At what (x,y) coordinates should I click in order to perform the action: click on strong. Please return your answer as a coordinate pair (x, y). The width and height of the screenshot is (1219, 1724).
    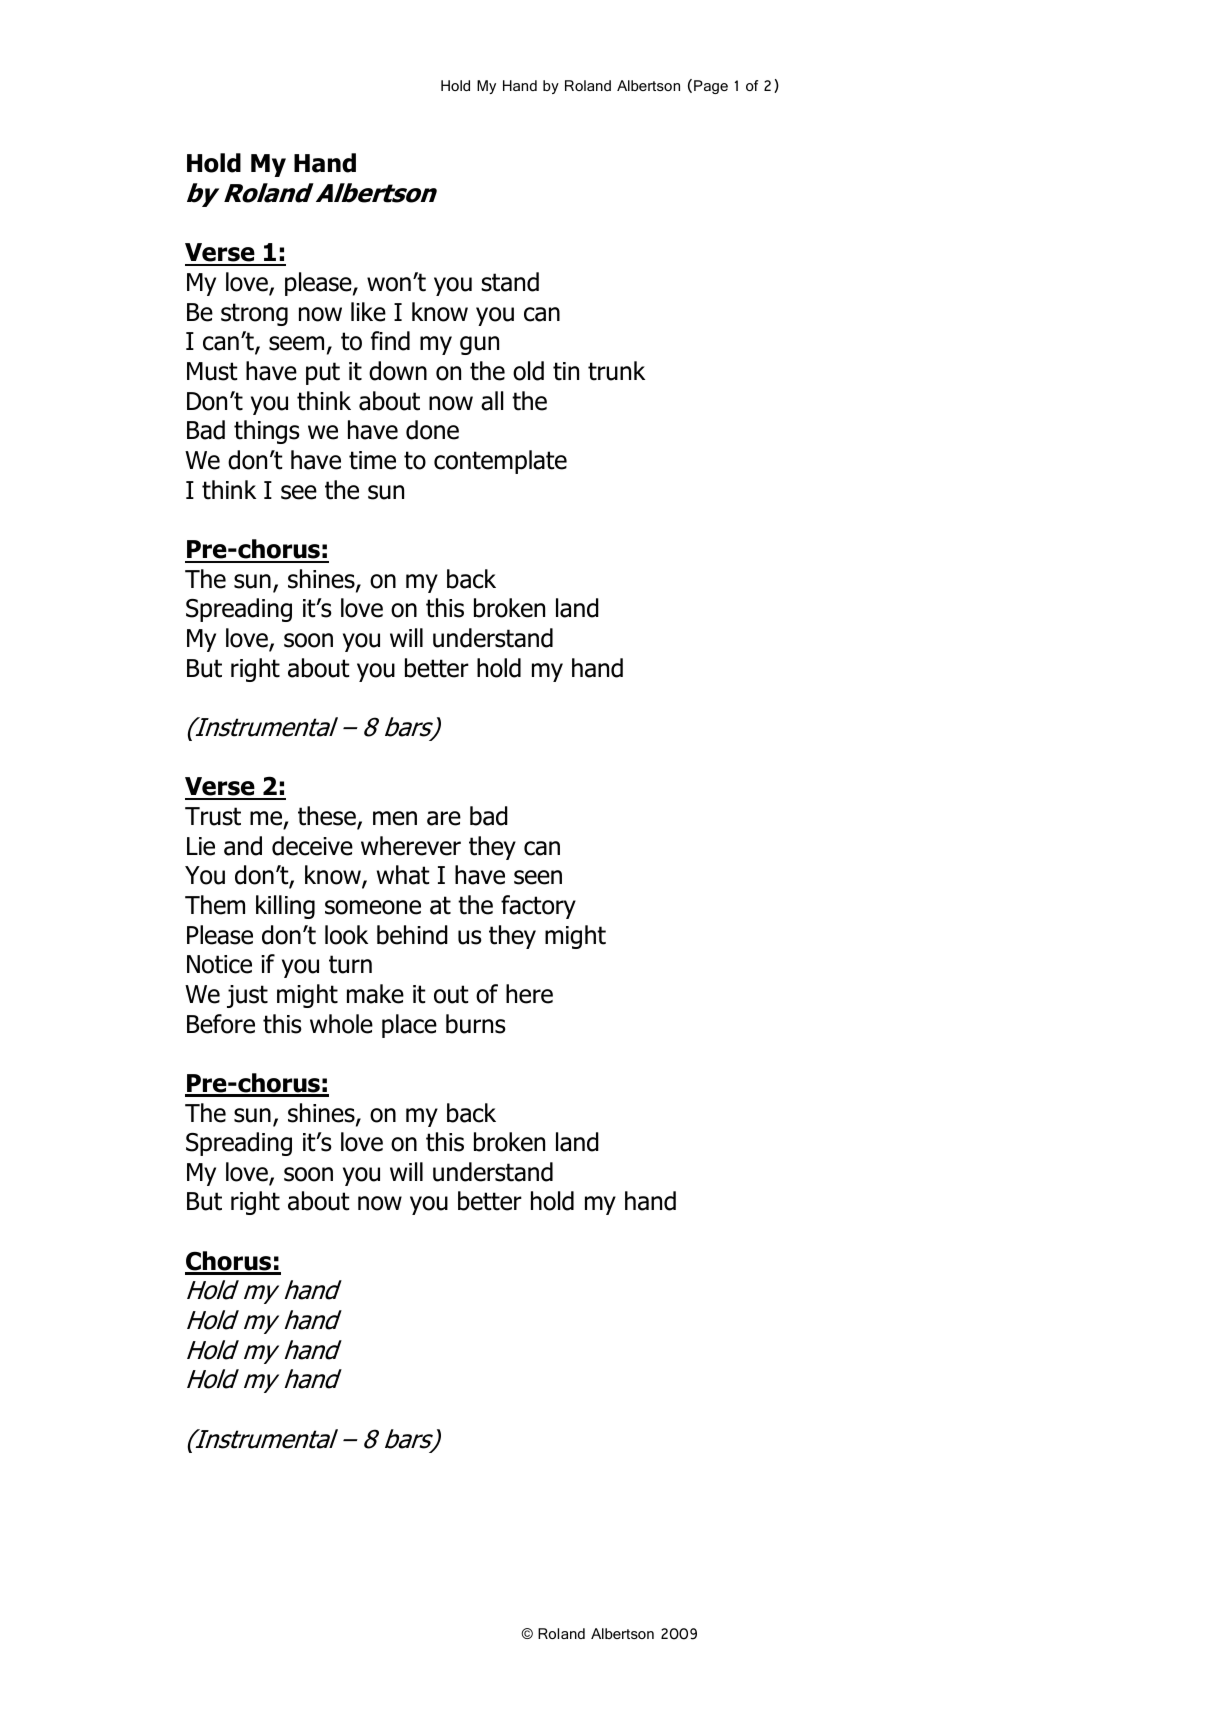
    Looking at the image, I should click on (254, 314).
